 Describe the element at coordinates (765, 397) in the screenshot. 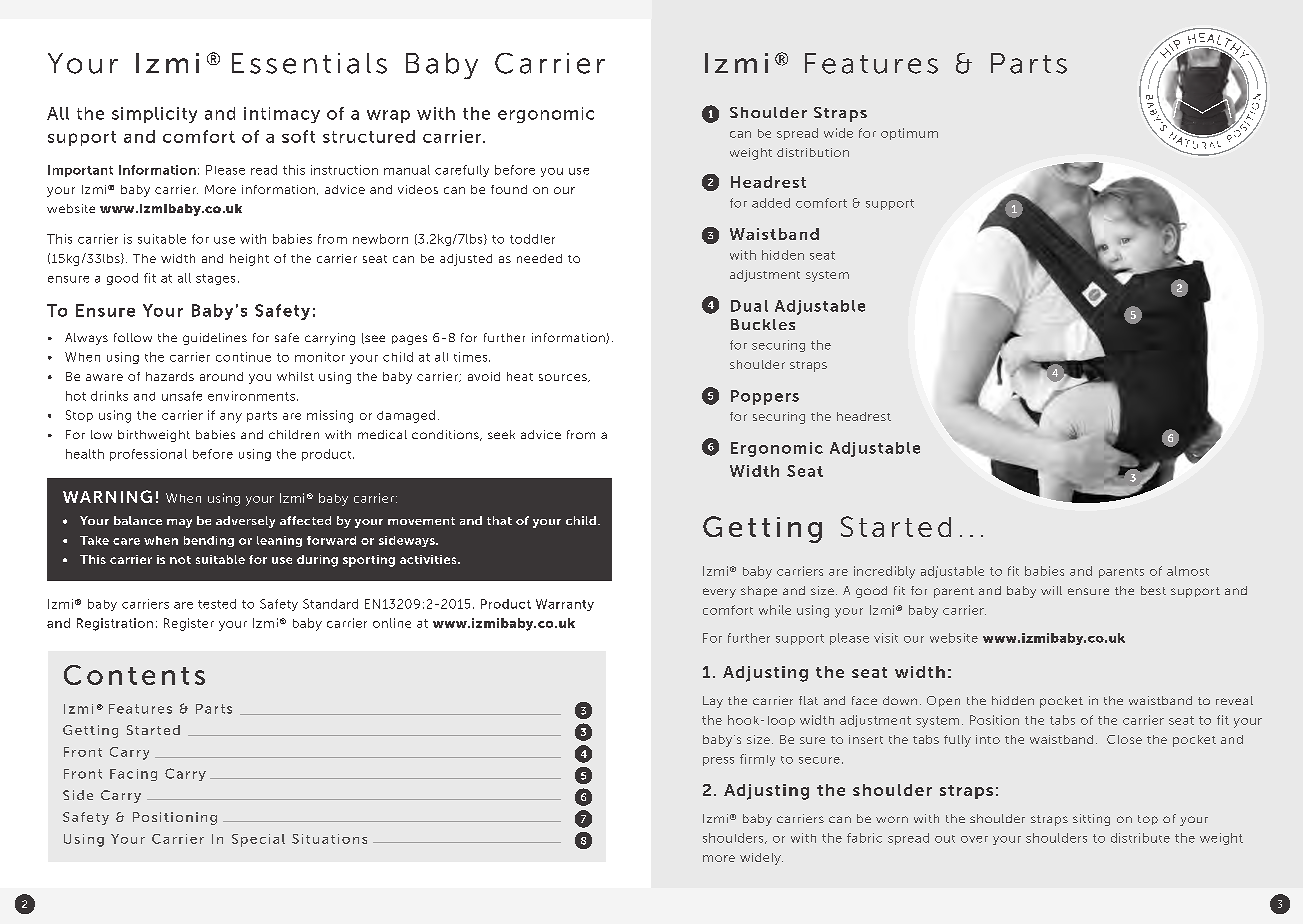

I see `Poppers` at that location.
